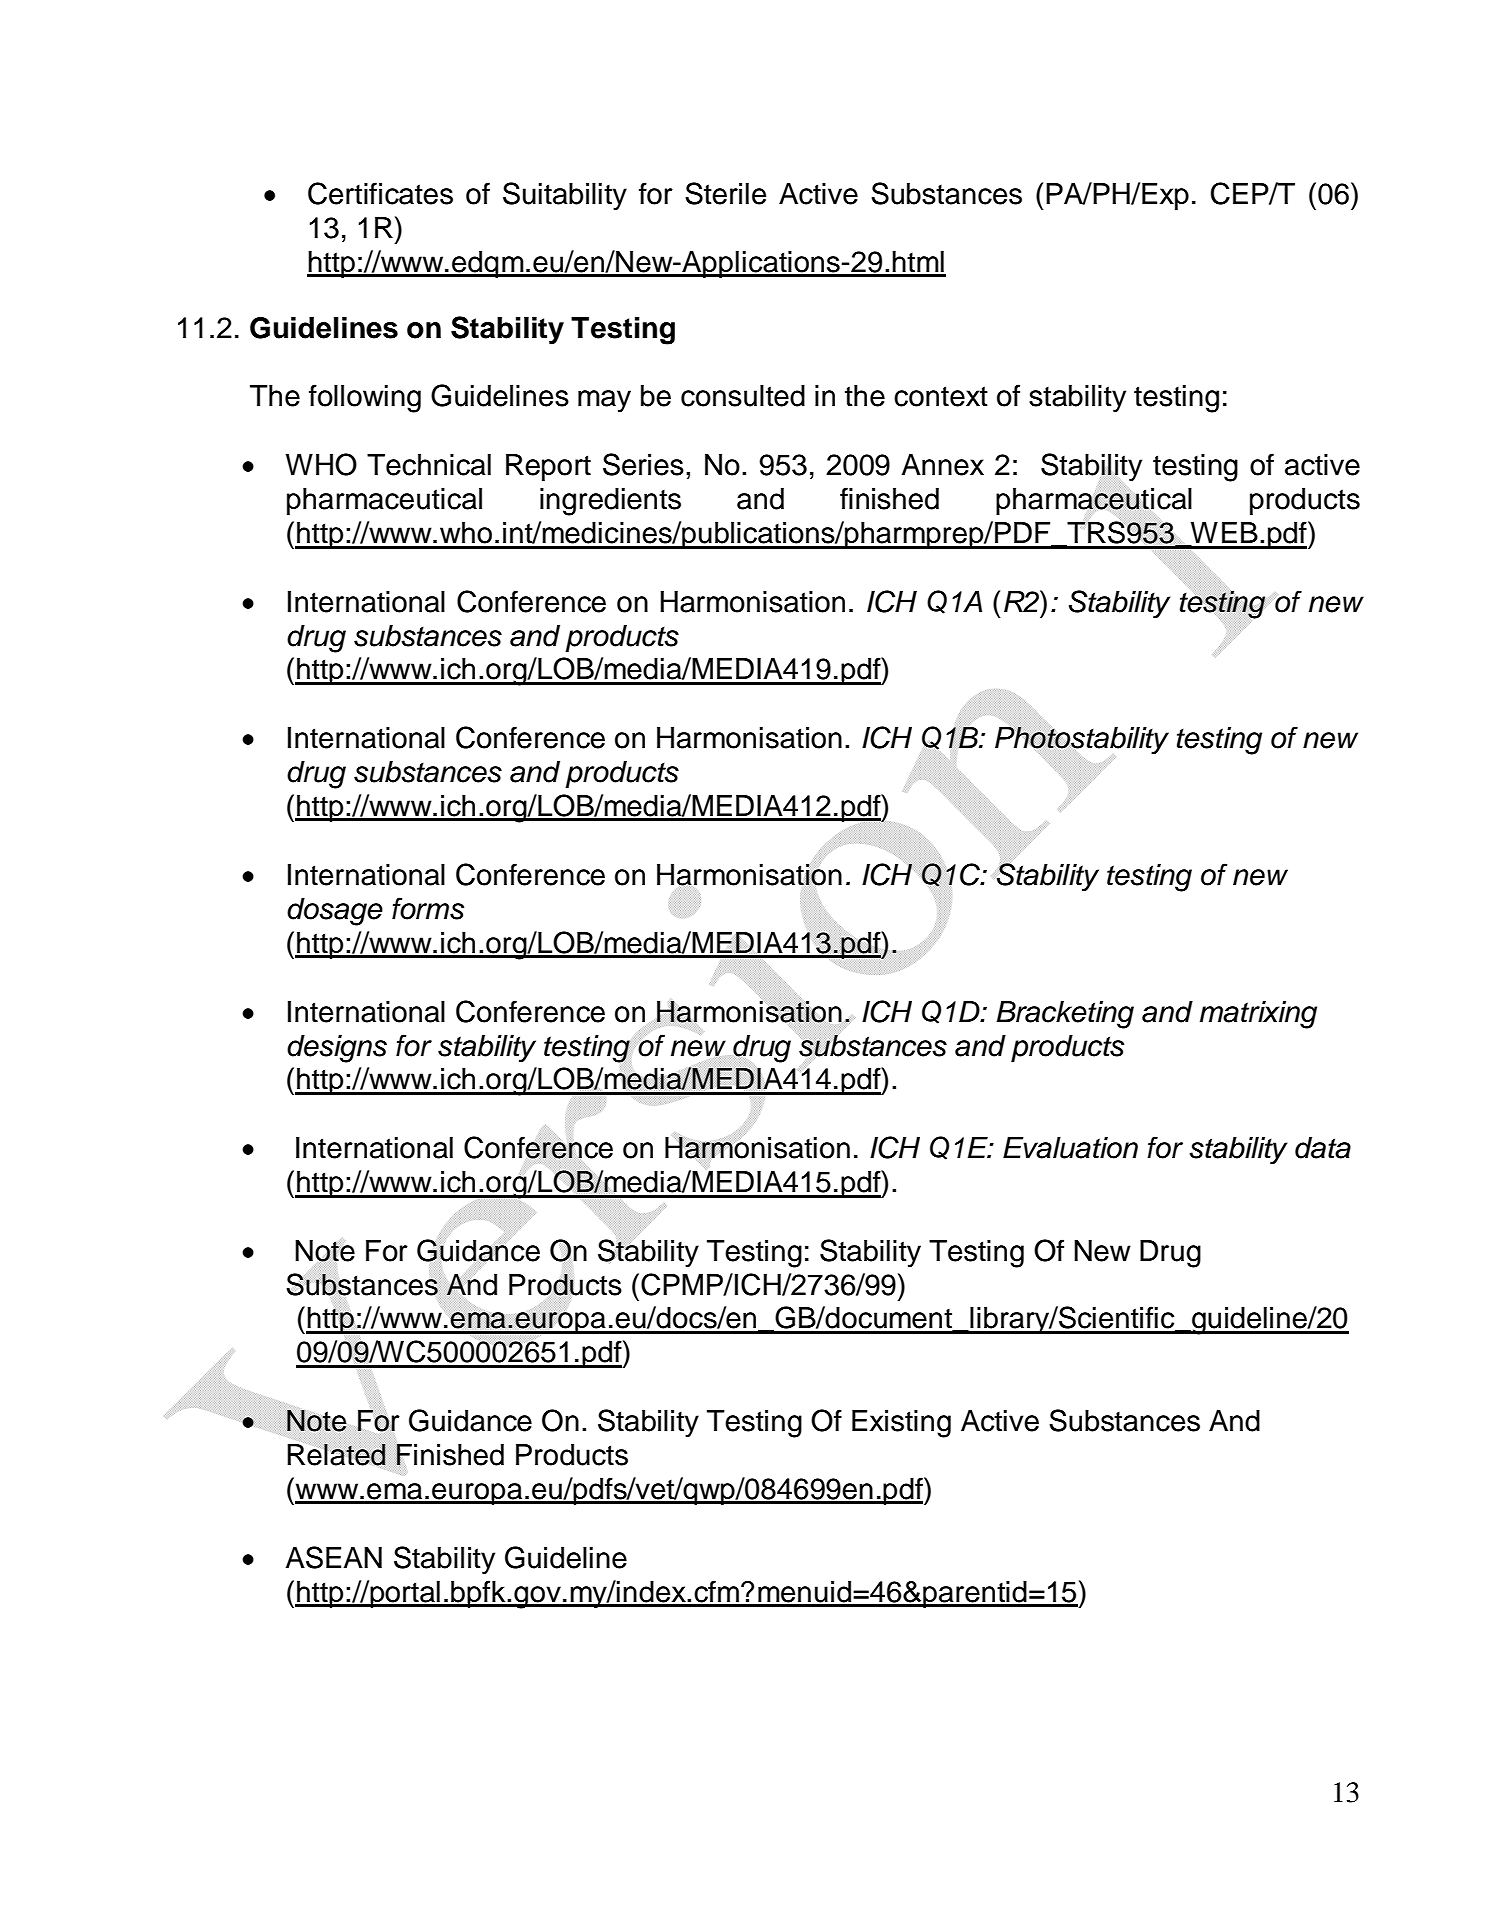  I want to click on designs, so click(337, 1049).
